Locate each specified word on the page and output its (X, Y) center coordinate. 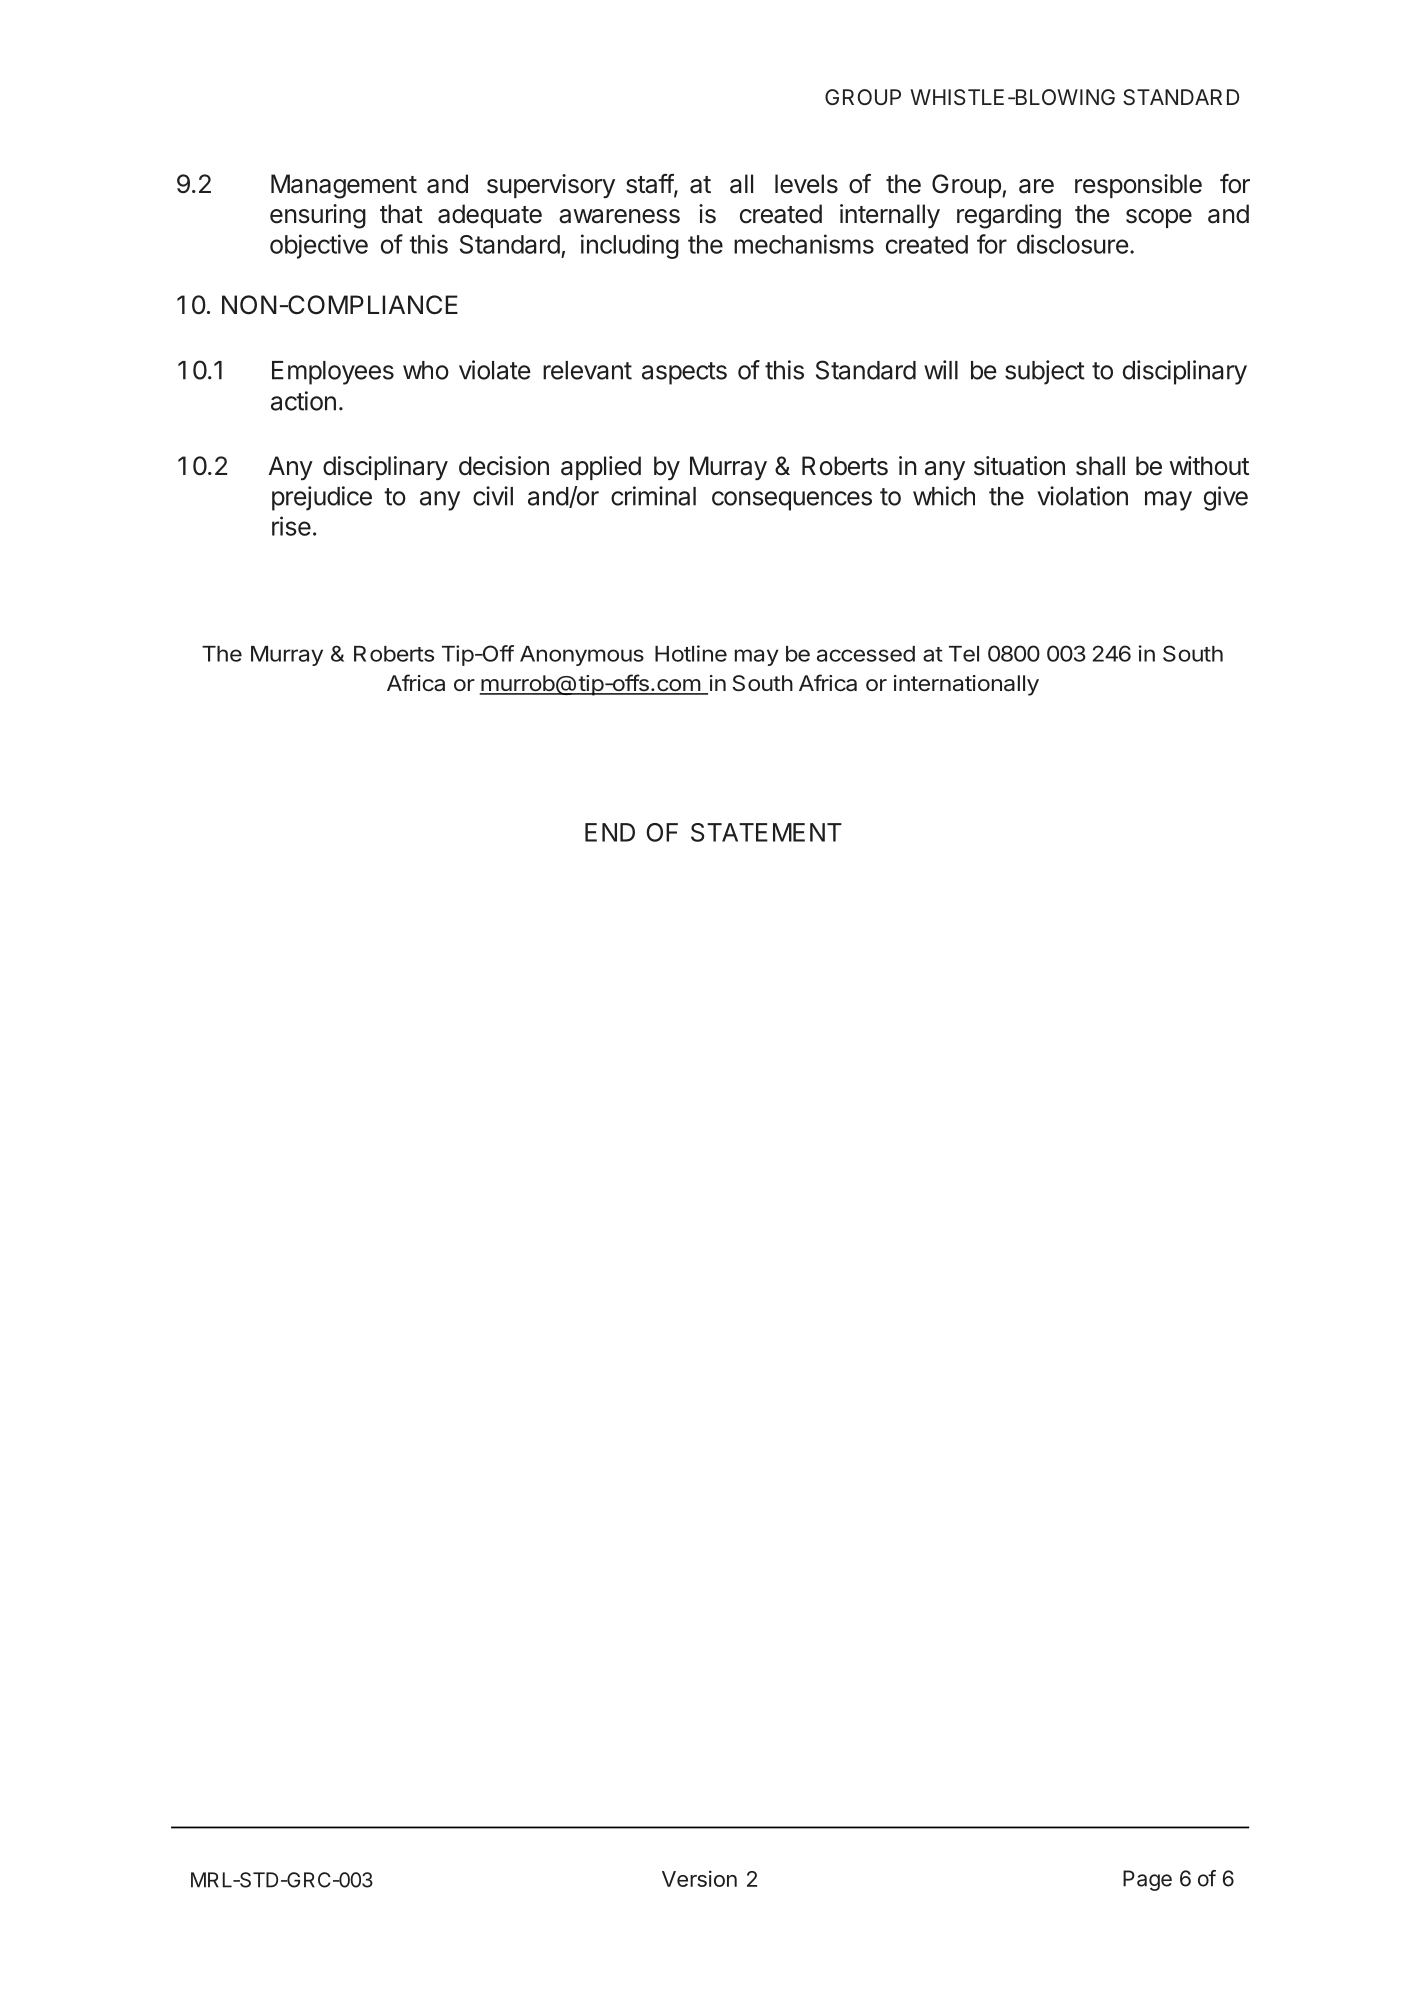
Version (699, 1878)
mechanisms (804, 244)
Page (1147, 1880)
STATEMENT (766, 832)
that (401, 214)
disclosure (1073, 244)
